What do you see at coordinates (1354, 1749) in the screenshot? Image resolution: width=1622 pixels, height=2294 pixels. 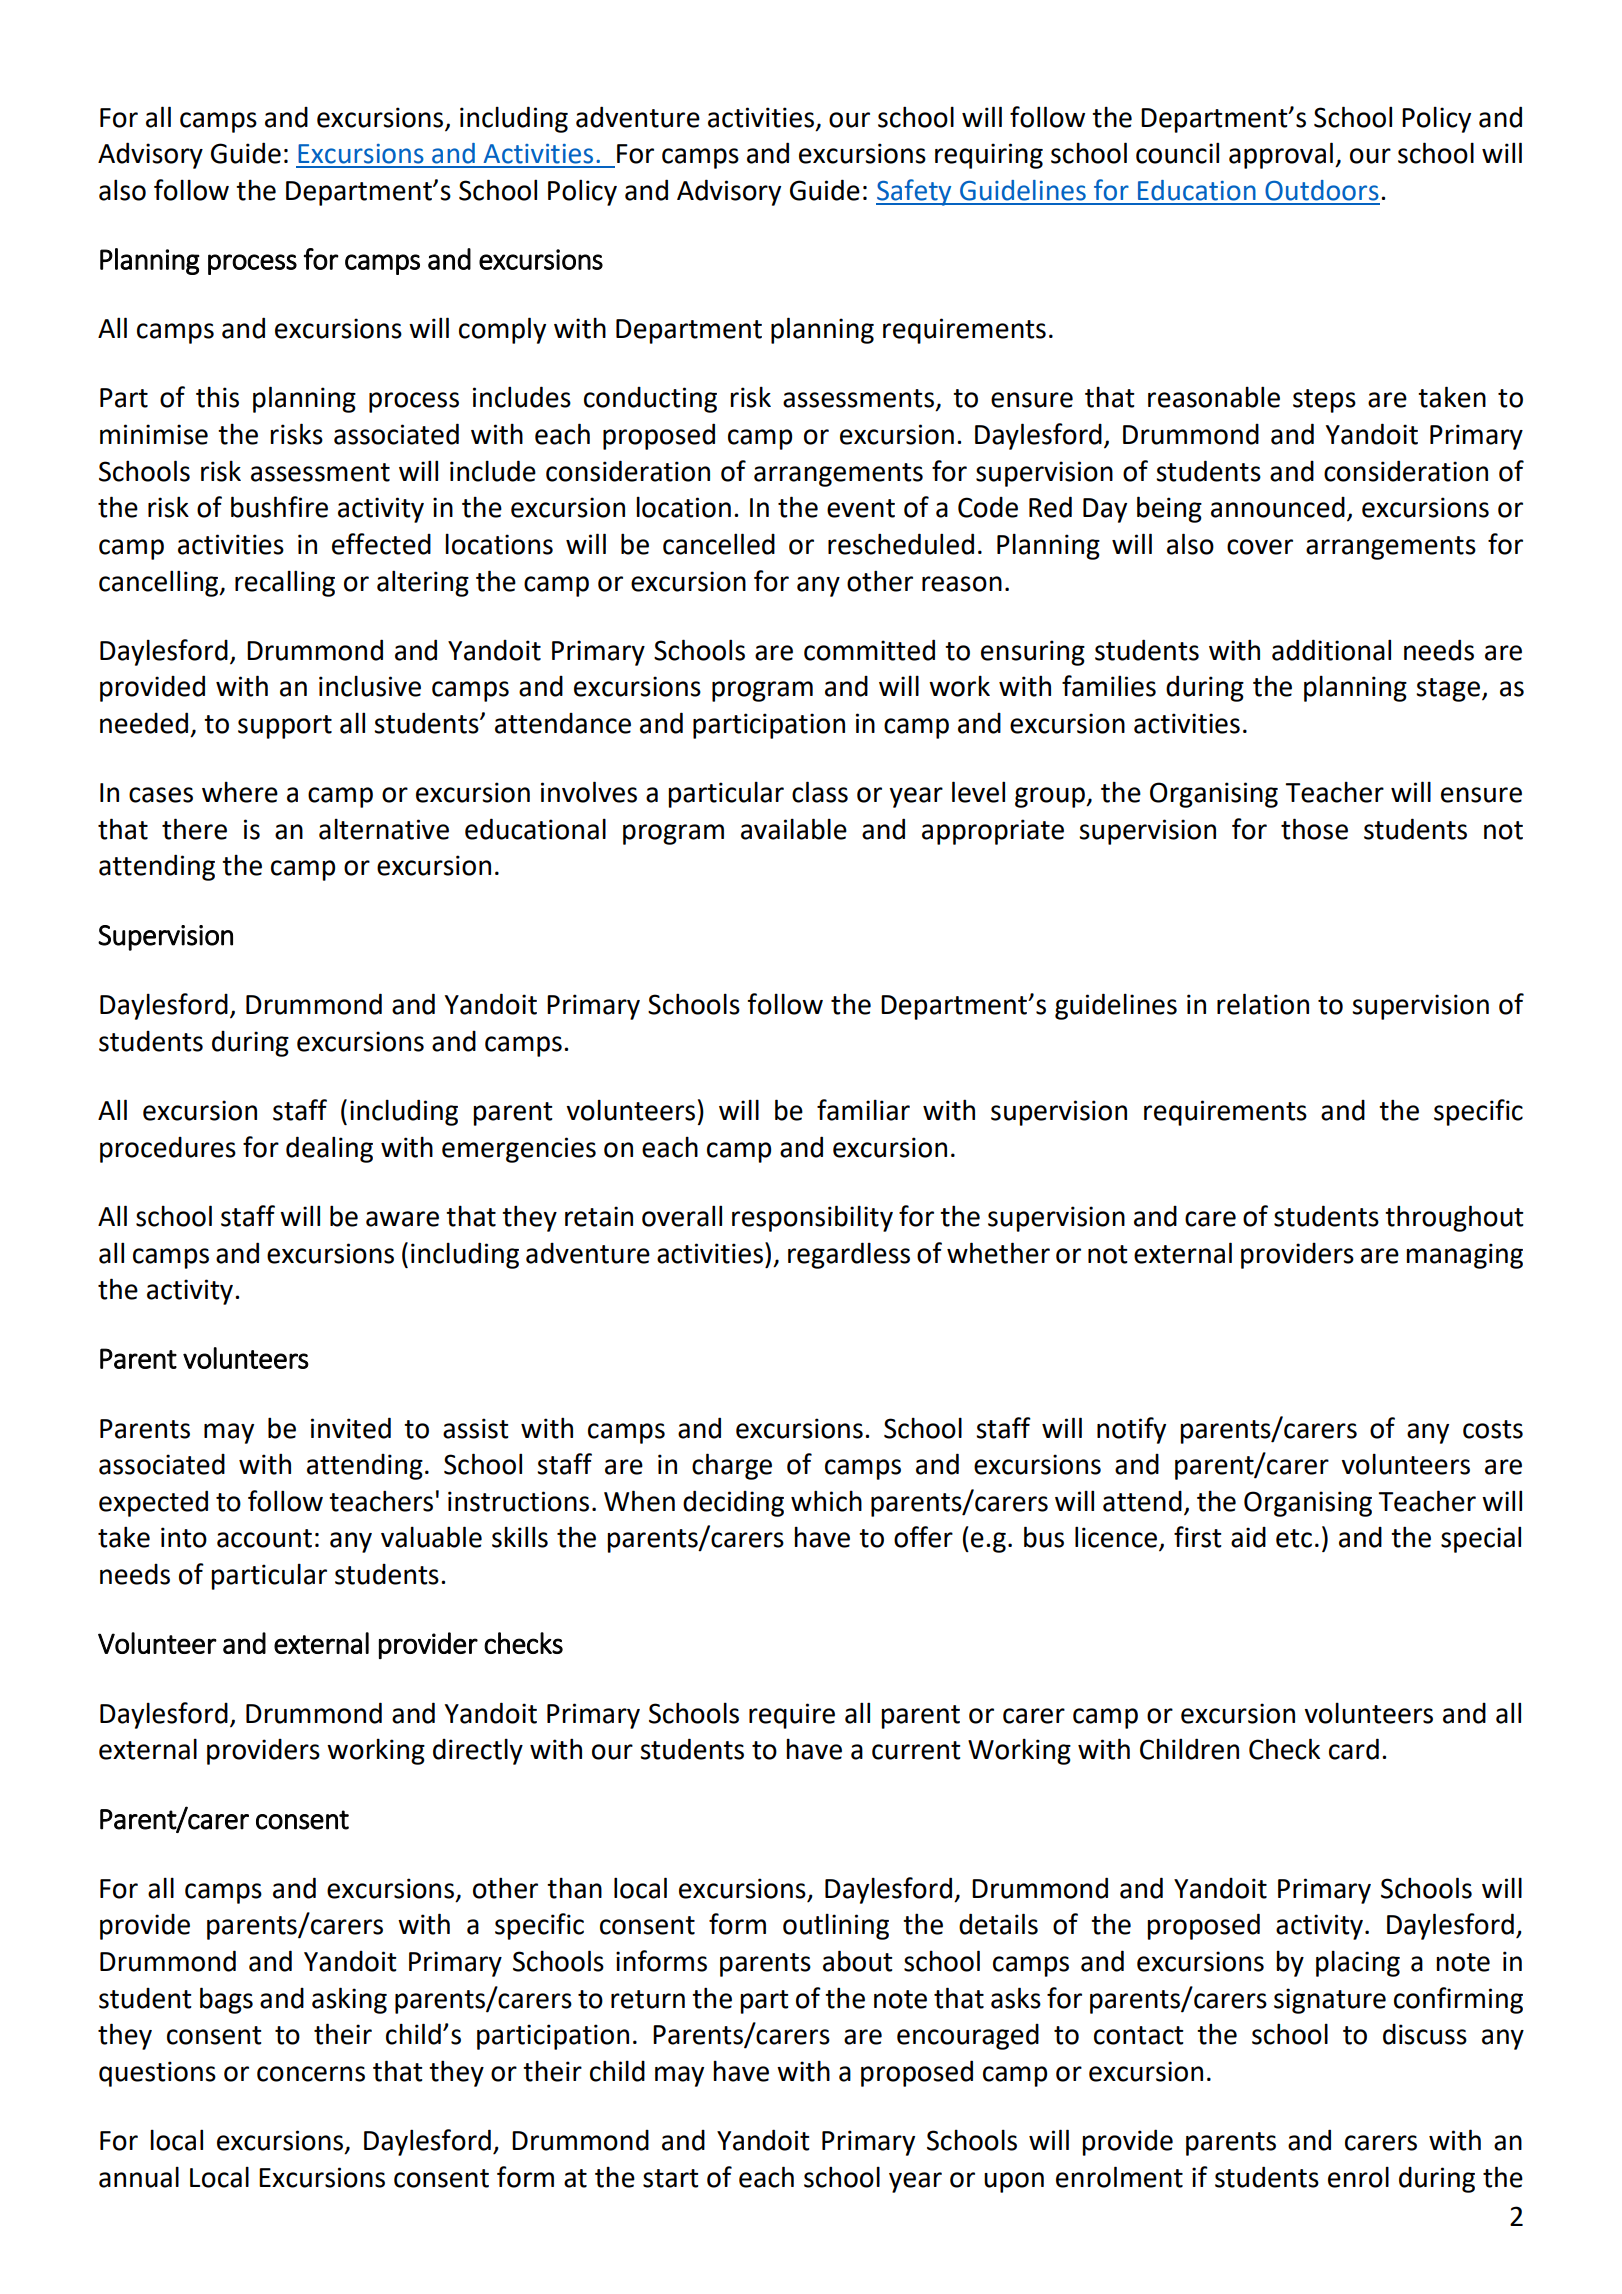 I see `card` at bounding box center [1354, 1749].
